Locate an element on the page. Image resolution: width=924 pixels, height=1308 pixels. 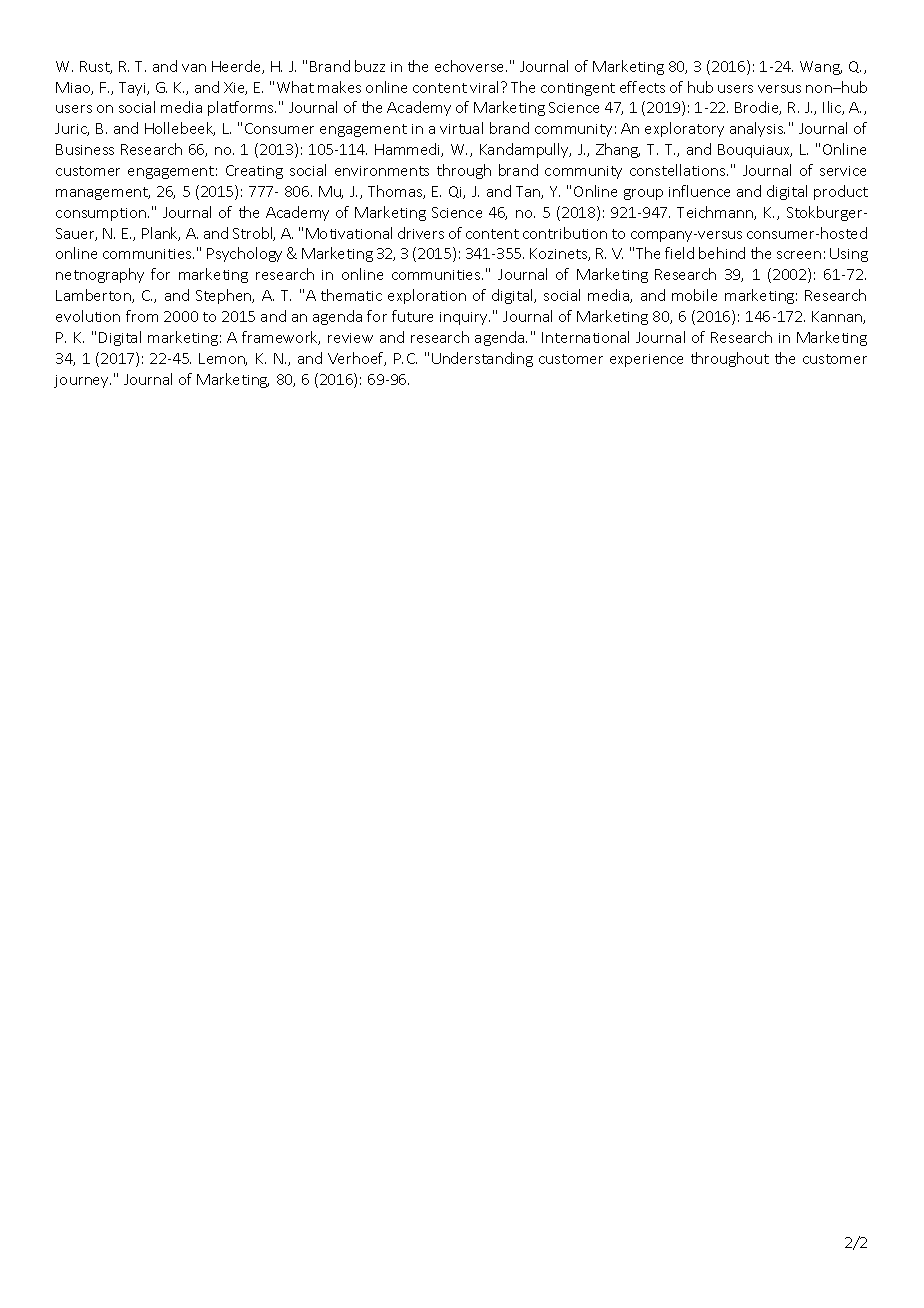
Understanding is located at coordinates (482, 359).
